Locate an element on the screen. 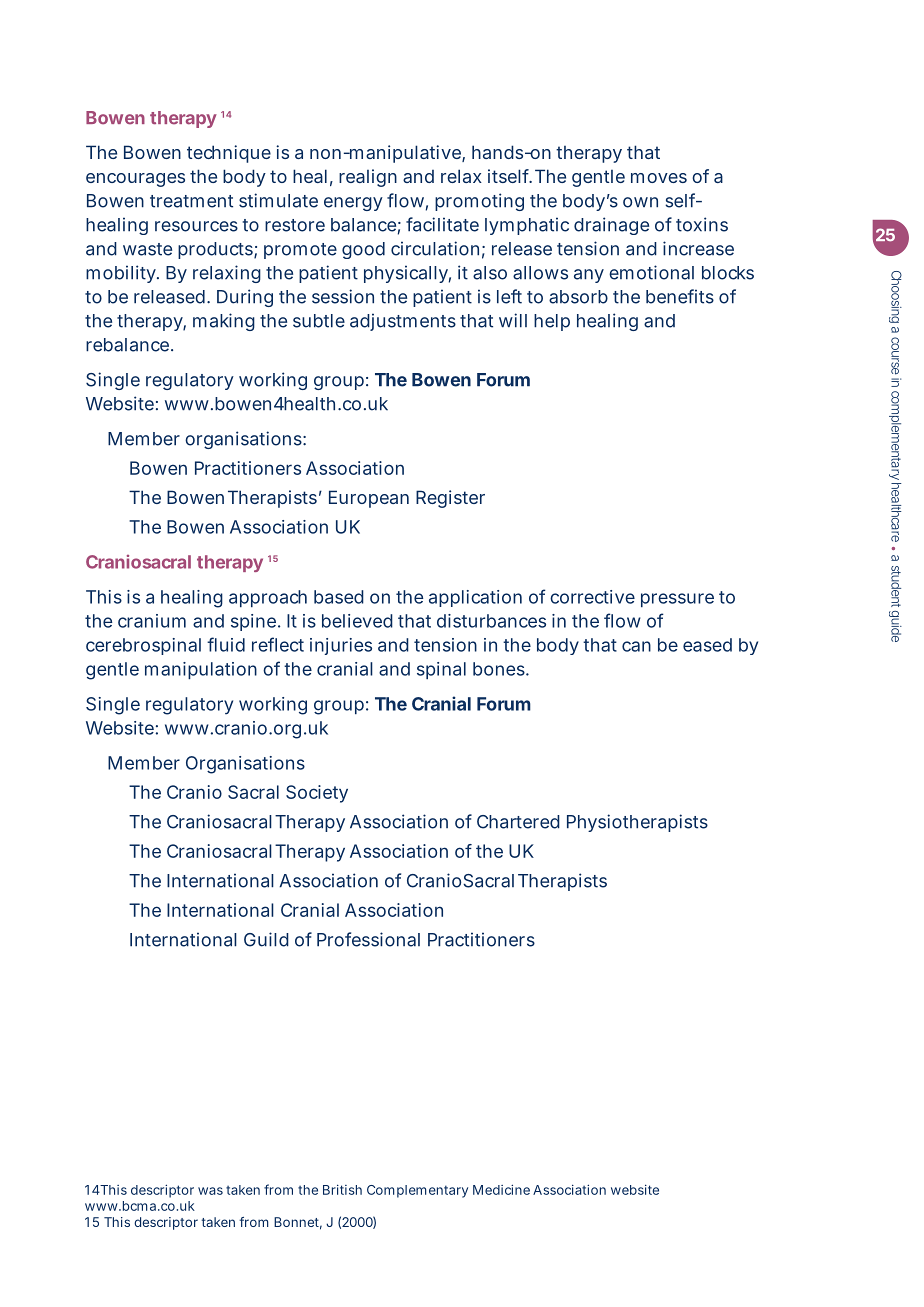 This screenshot has width=924, height=1307. Guild is located at coordinates (266, 939).
